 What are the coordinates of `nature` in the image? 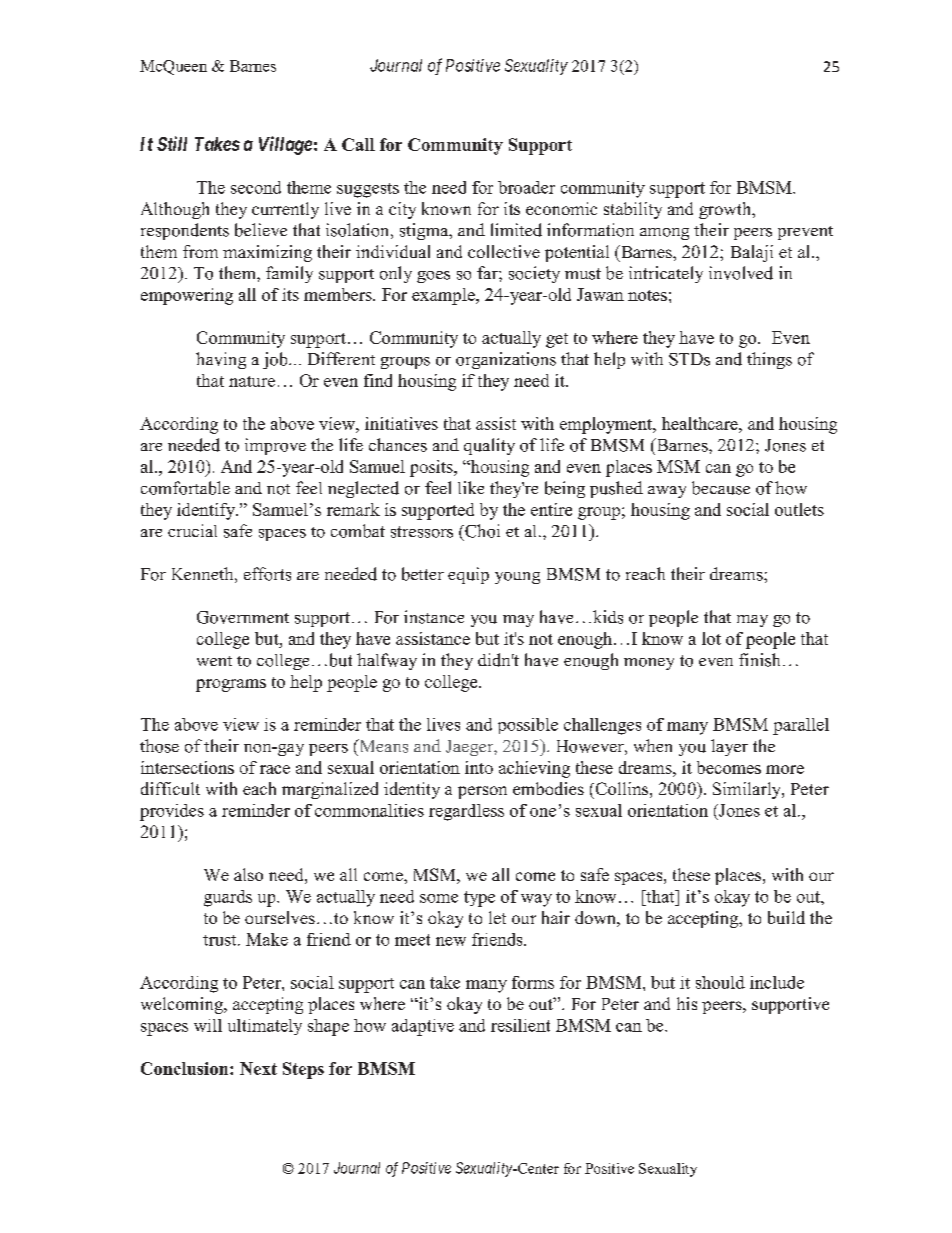 It's located at (252, 381).
